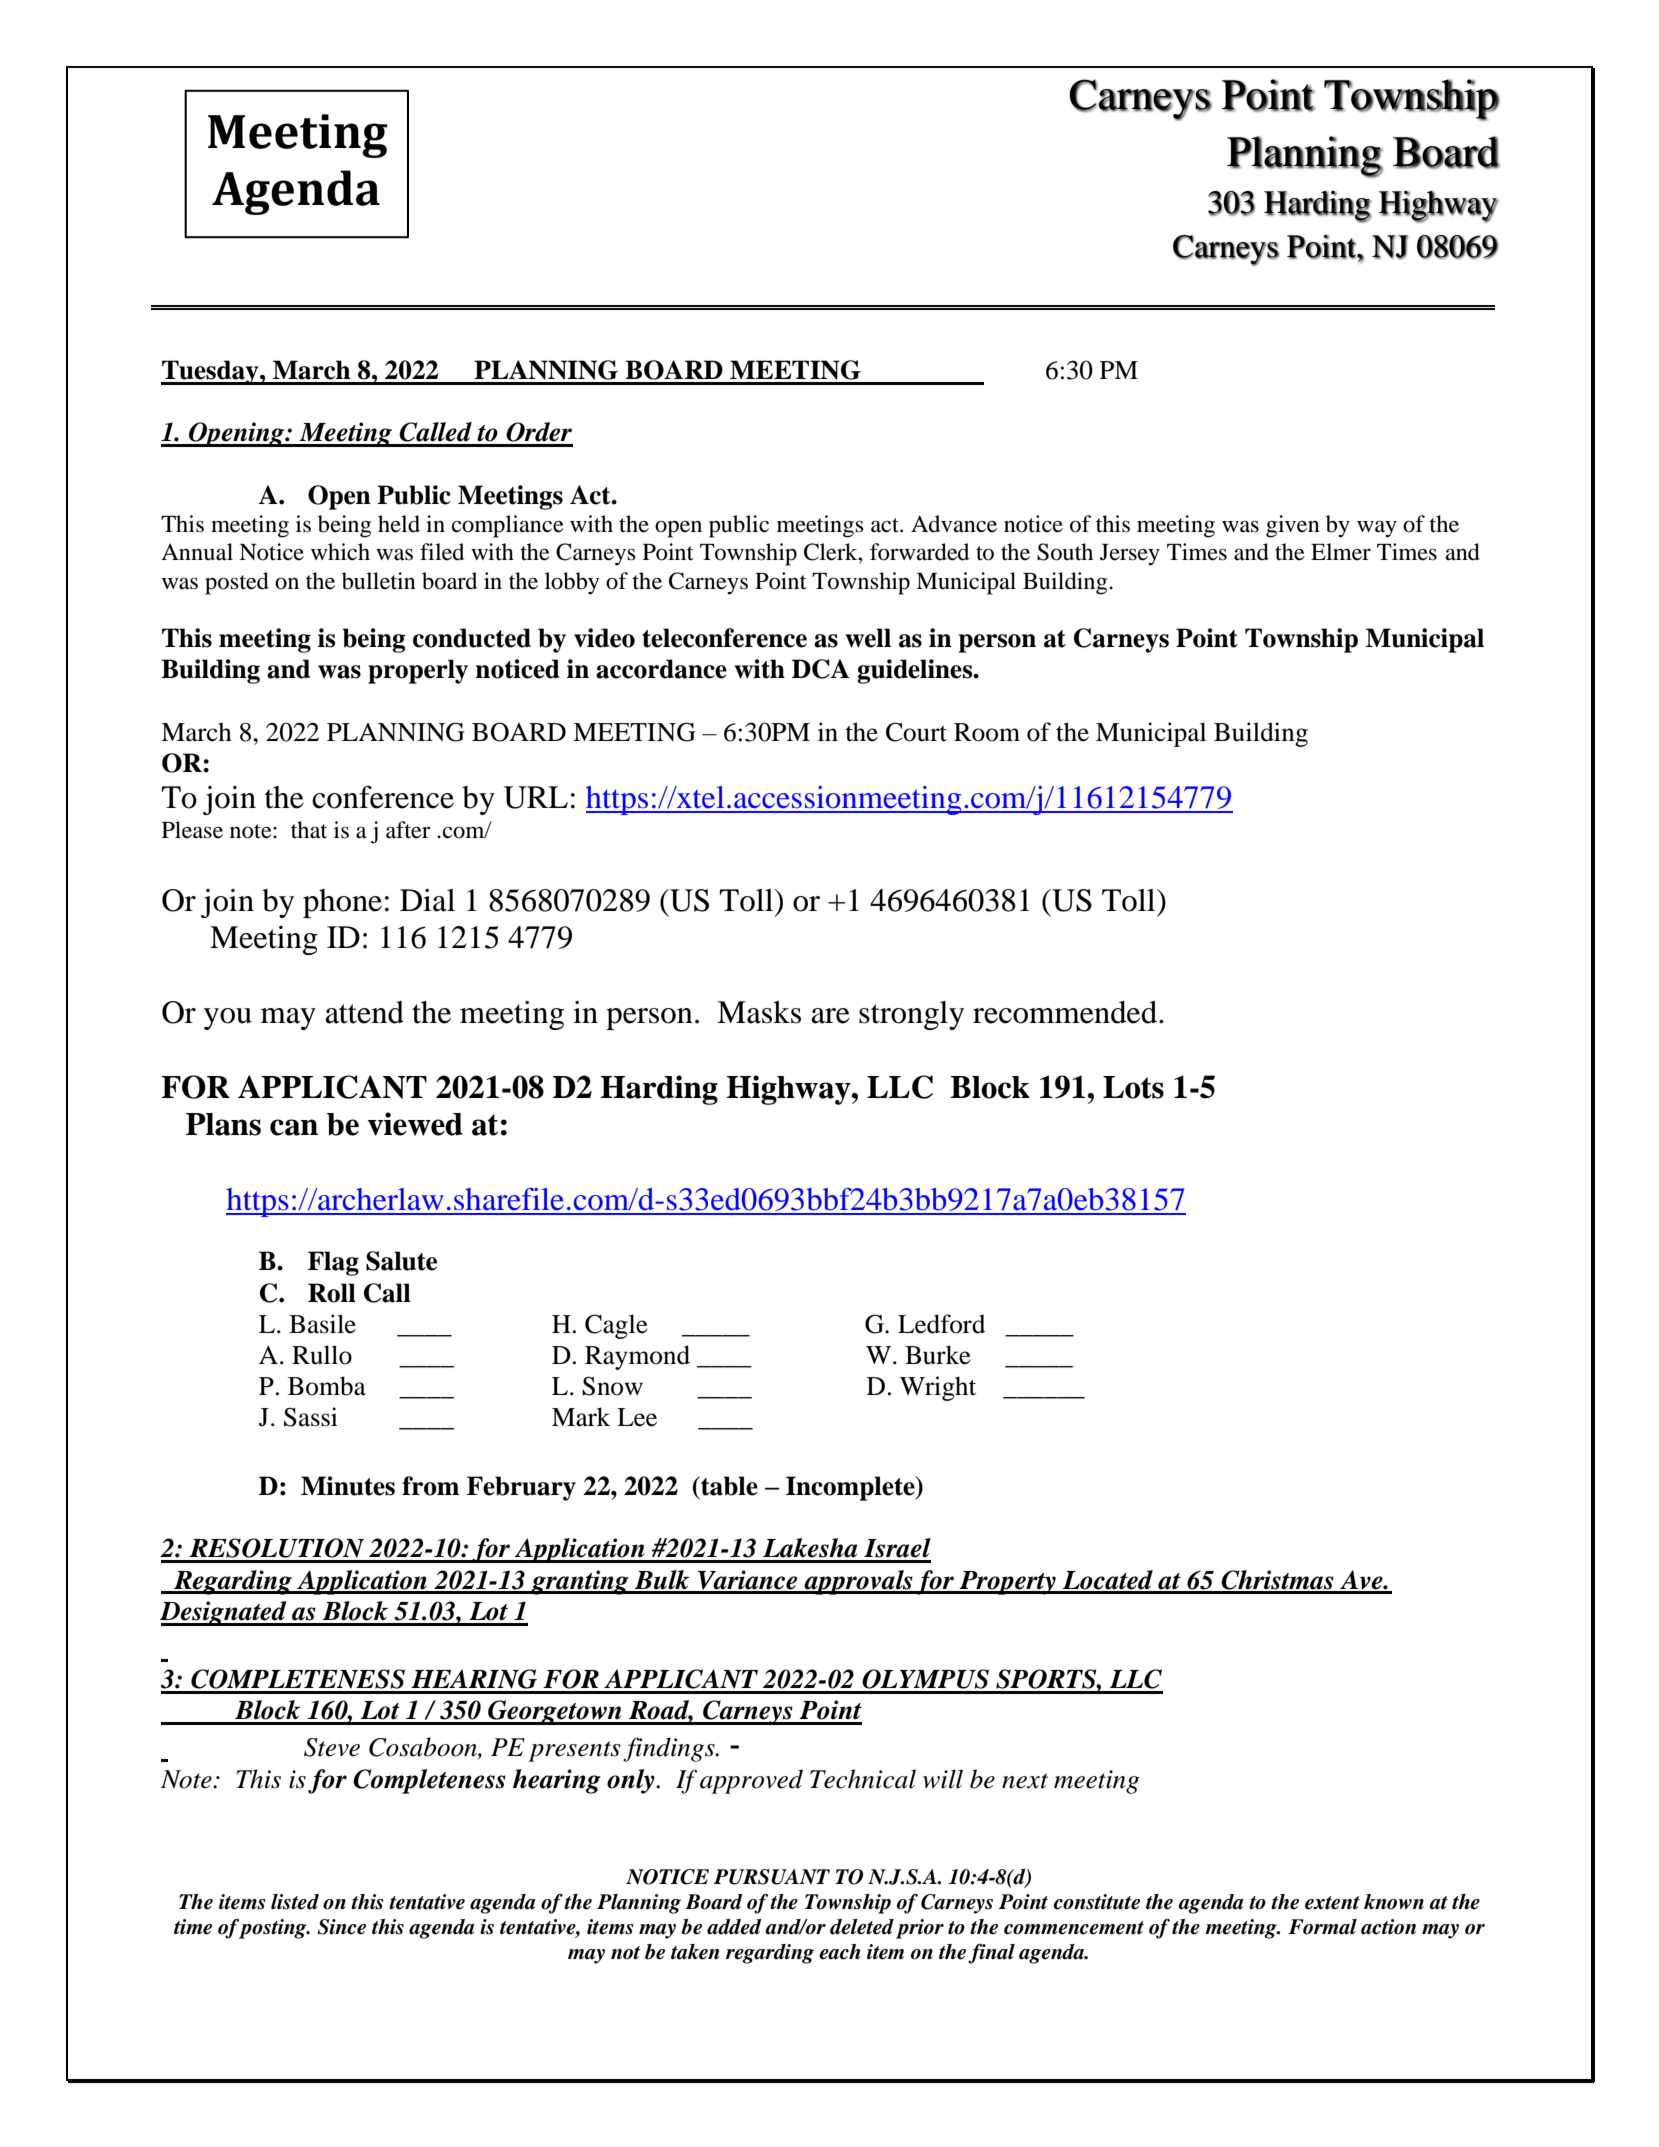 Image resolution: width=1659 pixels, height=2147 pixels. Describe the element at coordinates (340, 552) in the document. I see `which` at that location.
